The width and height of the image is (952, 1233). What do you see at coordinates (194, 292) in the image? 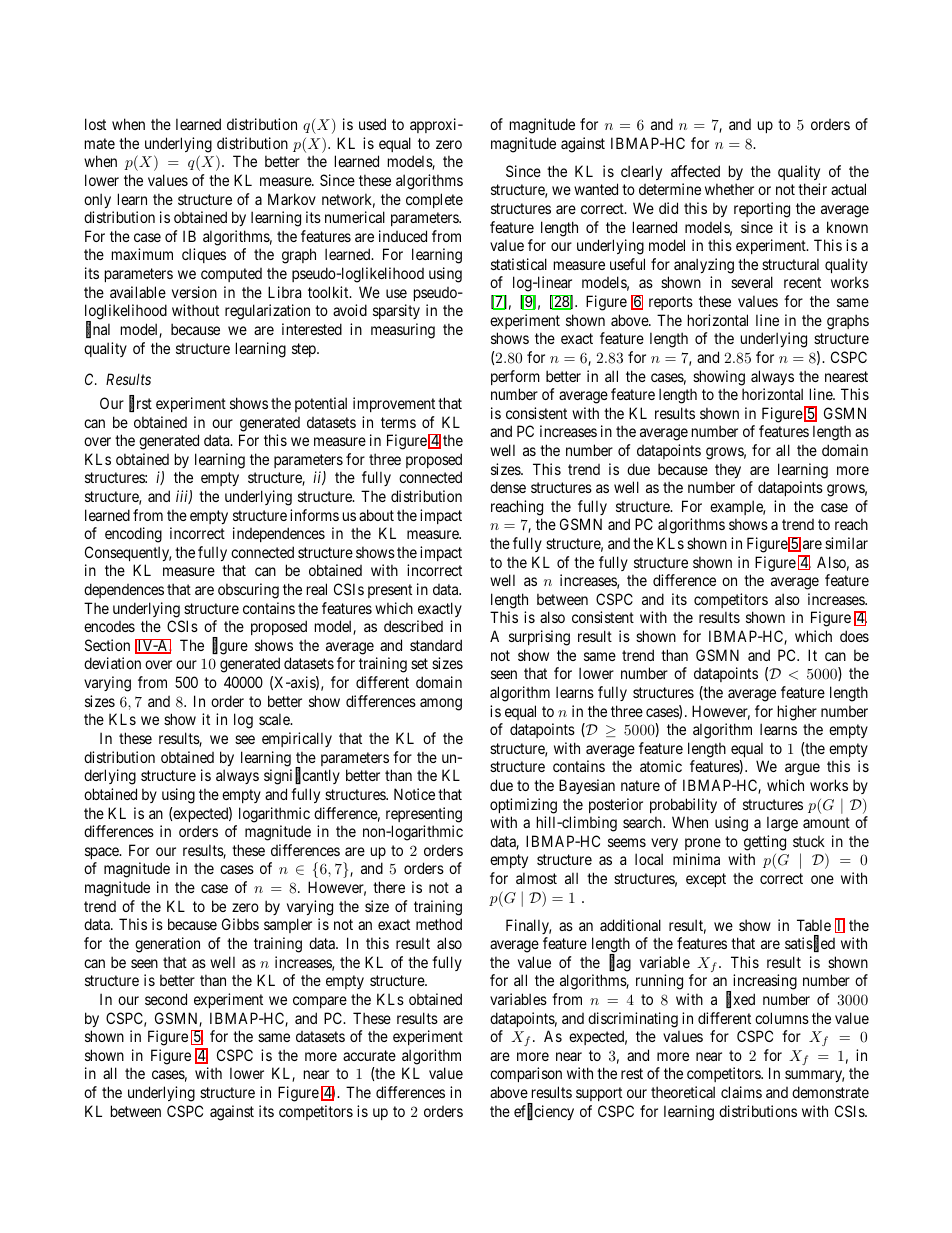
I see `version` at bounding box center [194, 292].
